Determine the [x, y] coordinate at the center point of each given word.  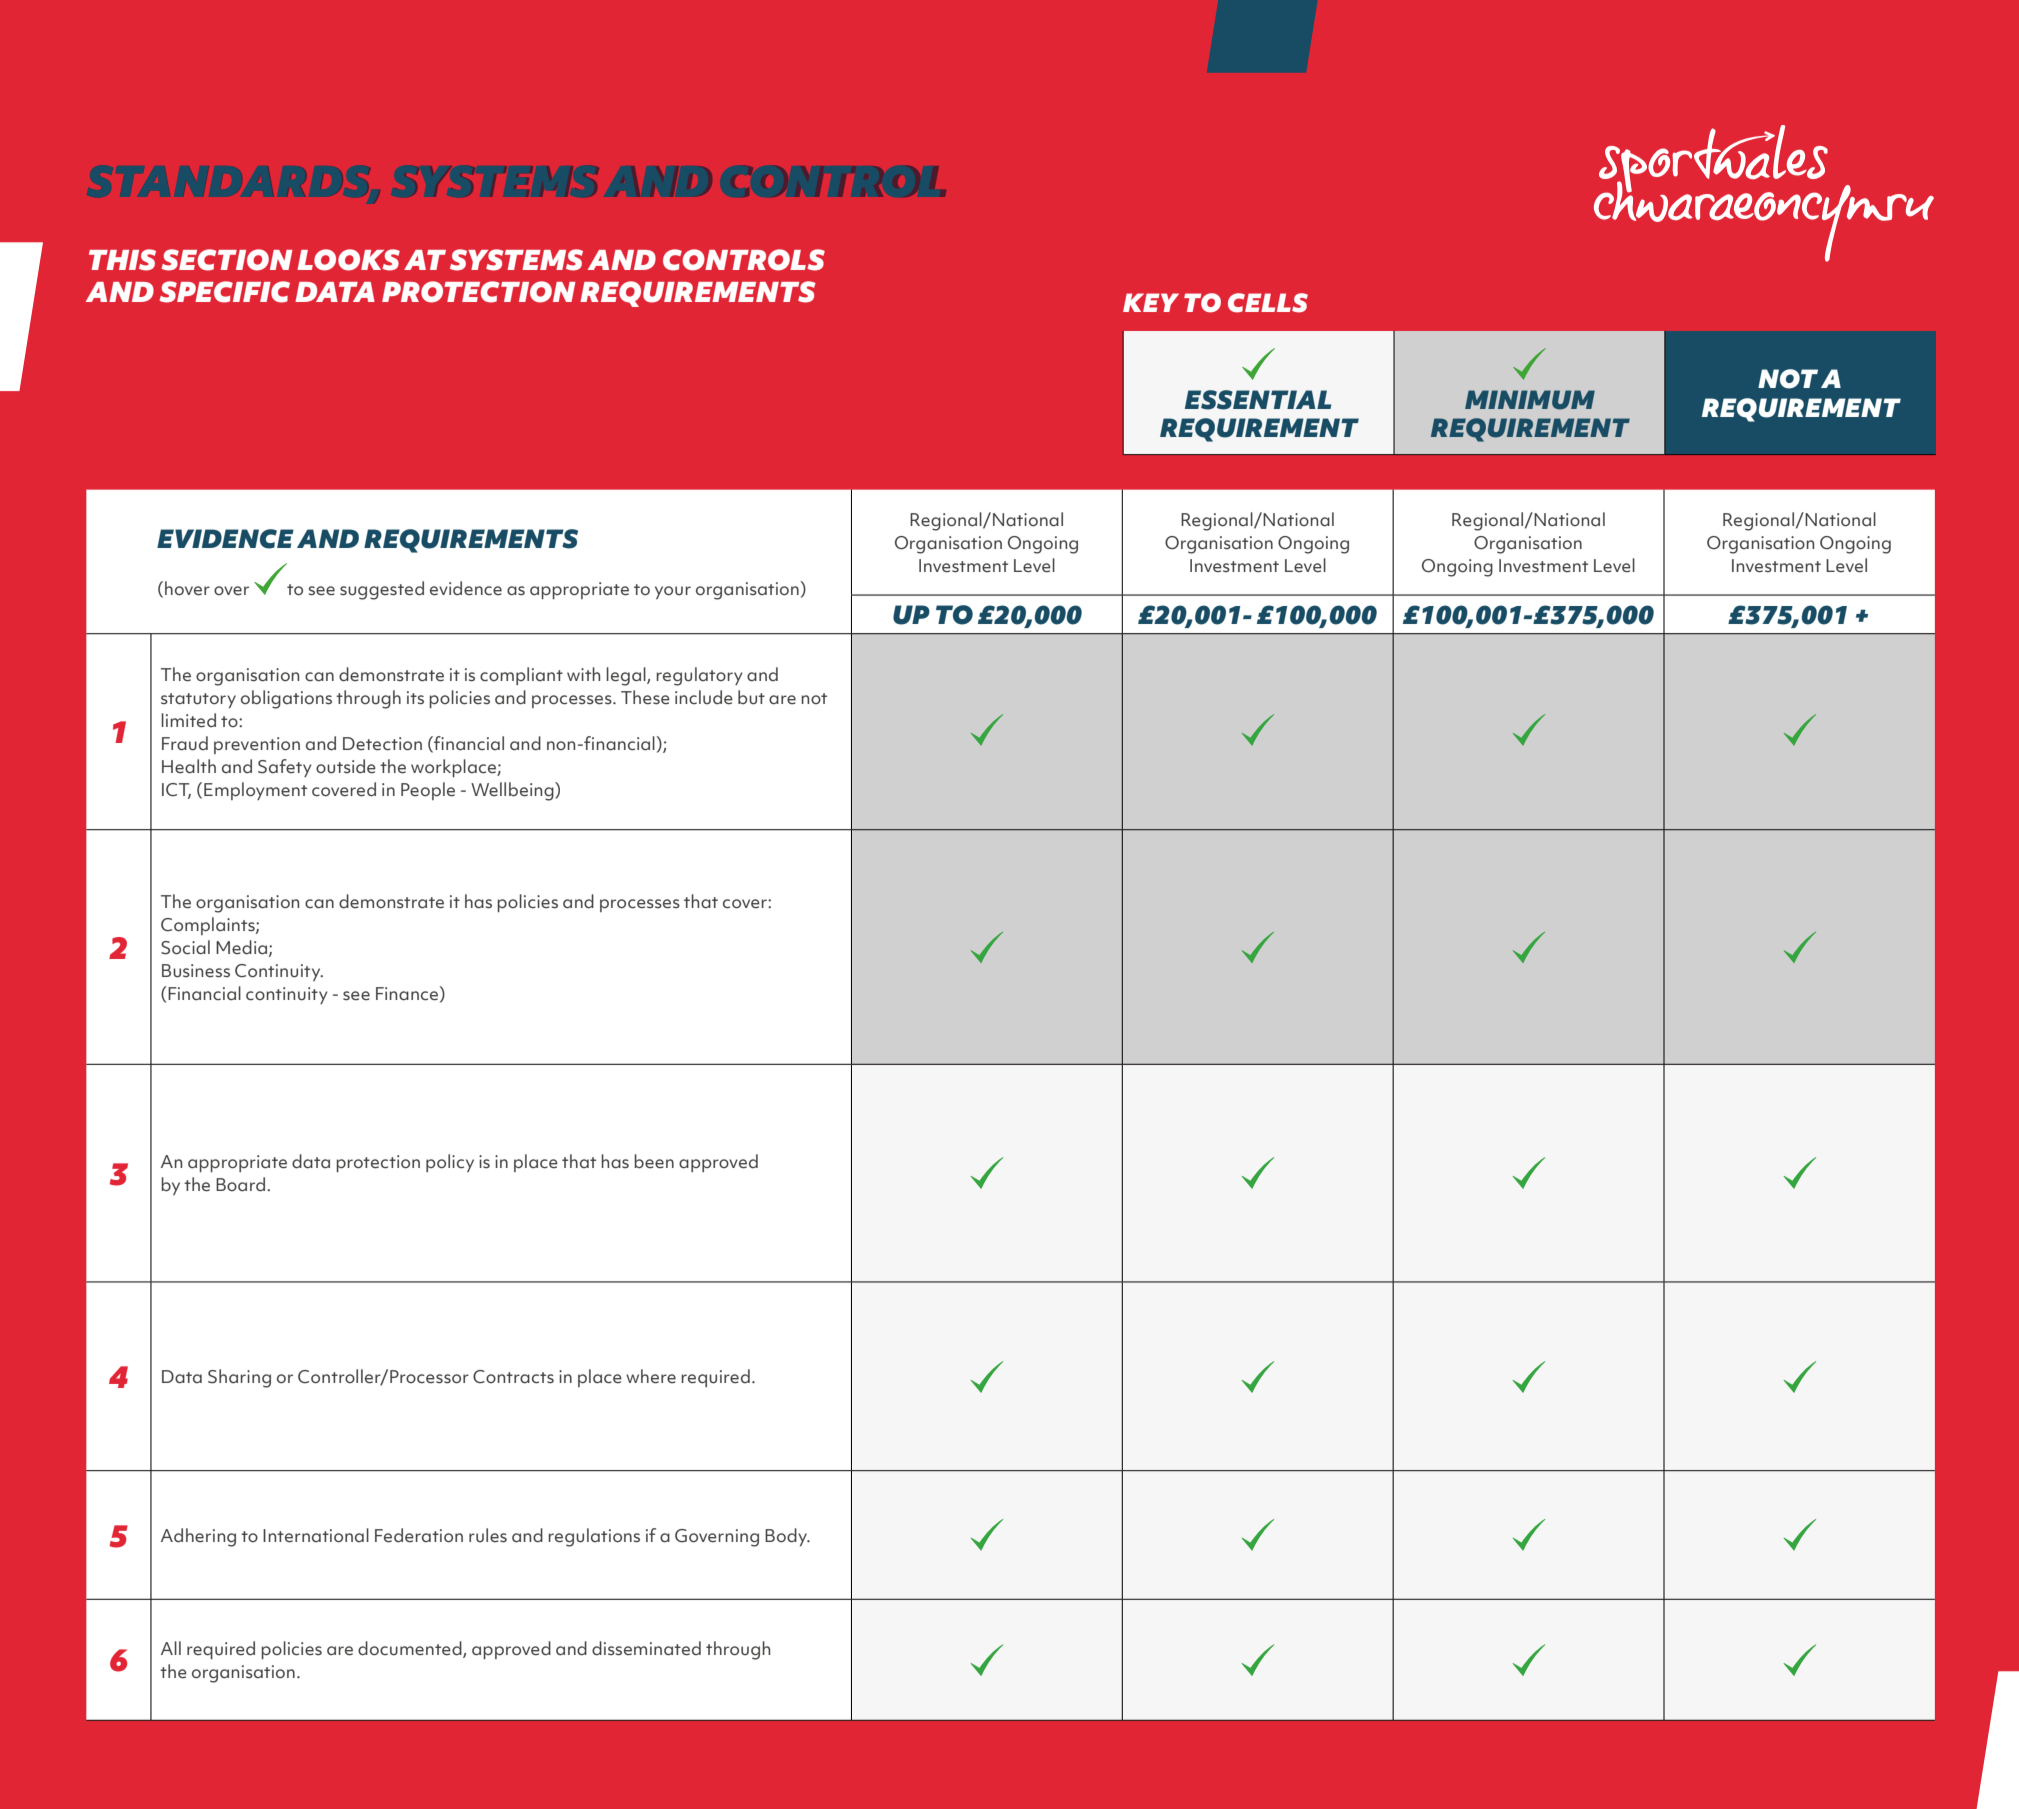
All [171, 1648]
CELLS [1268, 303]
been [654, 1161]
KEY [1151, 302]
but [751, 697]
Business [196, 971]
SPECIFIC [224, 292]
